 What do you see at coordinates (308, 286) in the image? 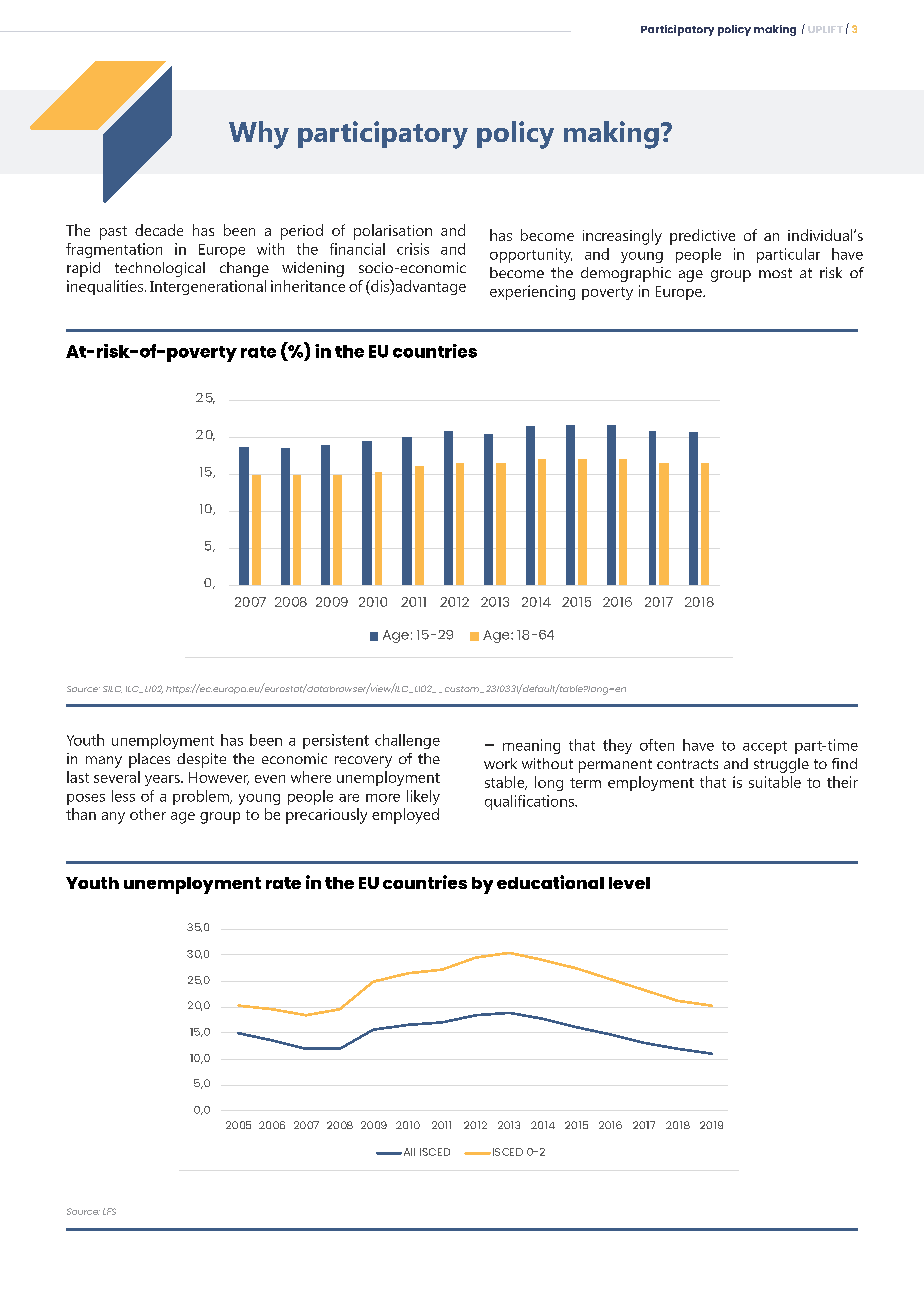
I see `inheritance` at bounding box center [308, 286].
